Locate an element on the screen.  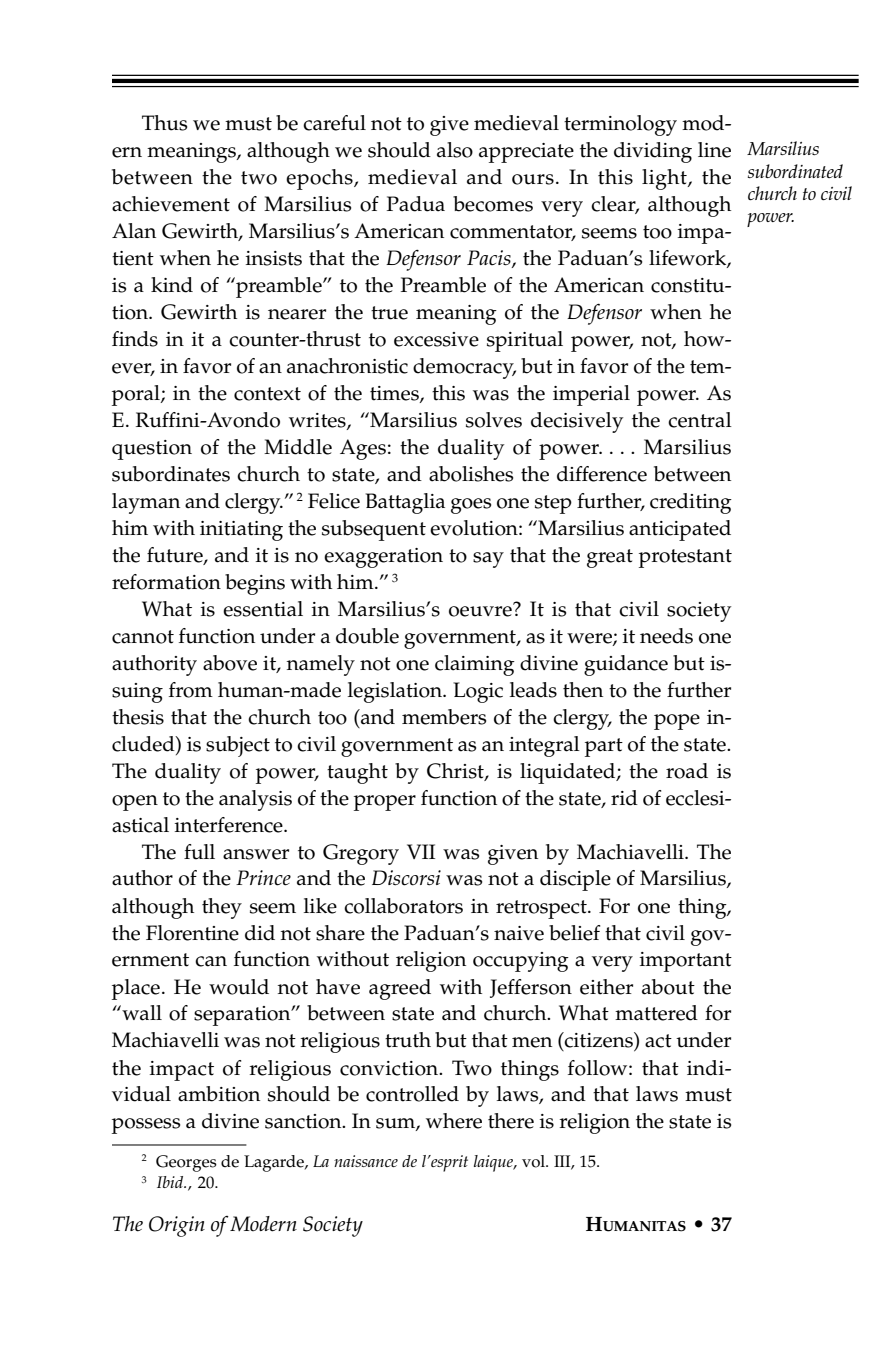
Thus is located at coordinates (164, 123).
